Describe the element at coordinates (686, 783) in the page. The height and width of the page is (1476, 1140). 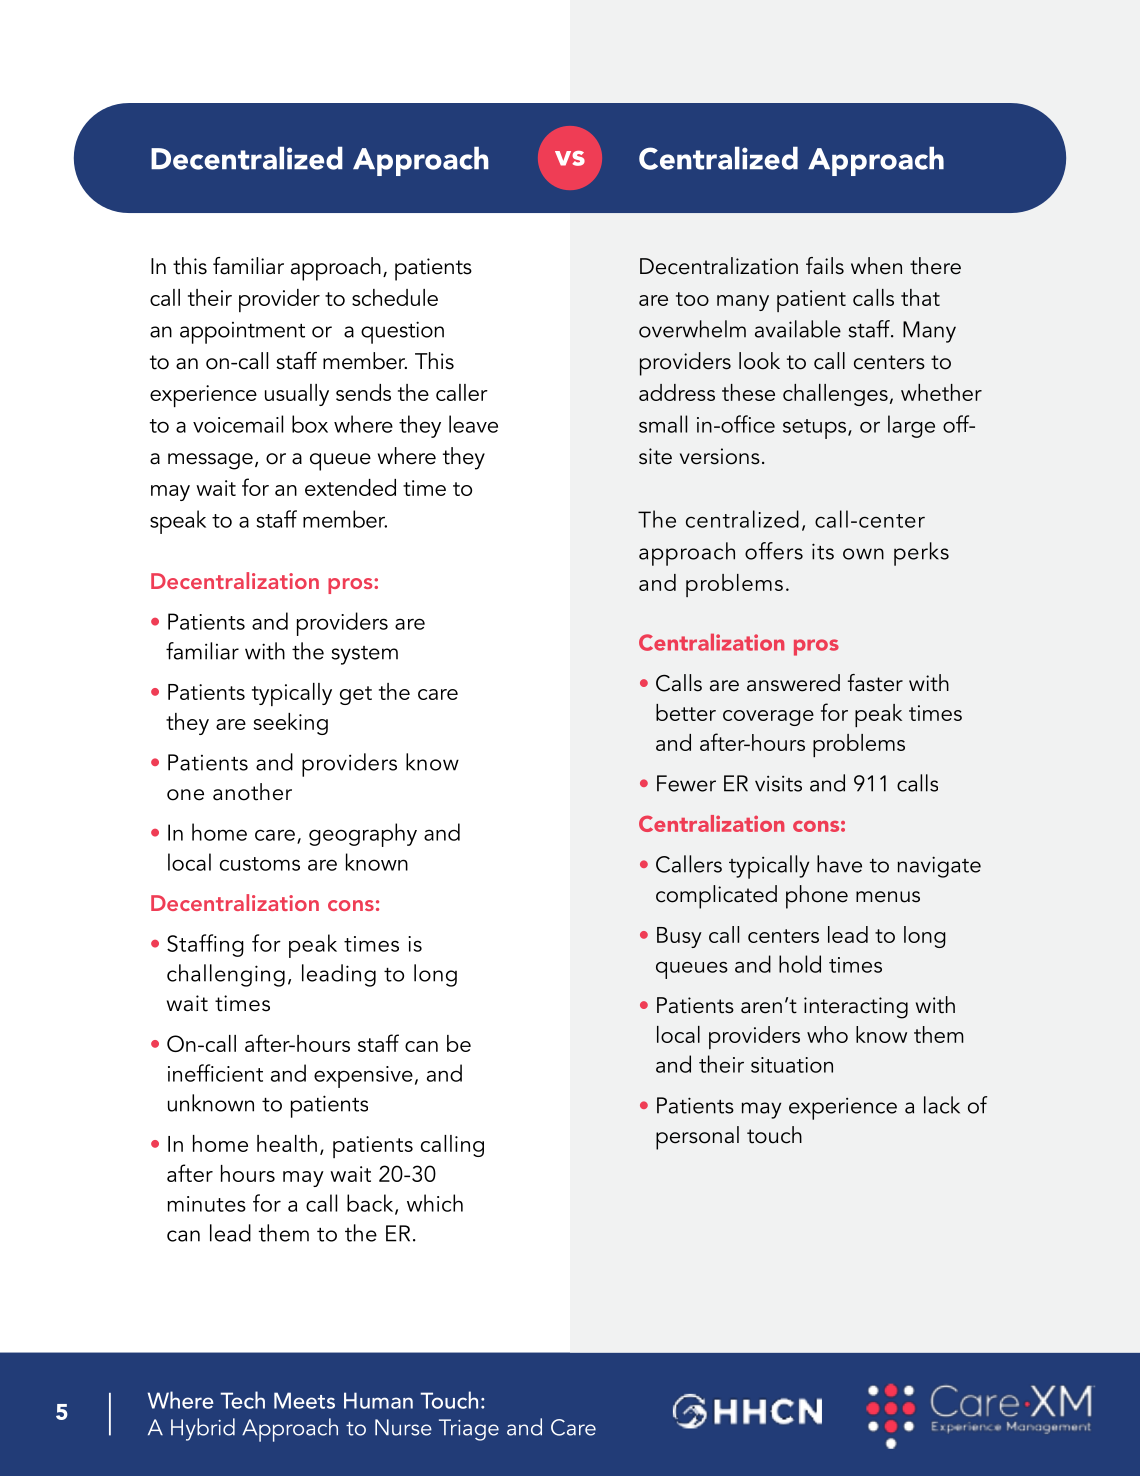
I see `Fewer` at that location.
